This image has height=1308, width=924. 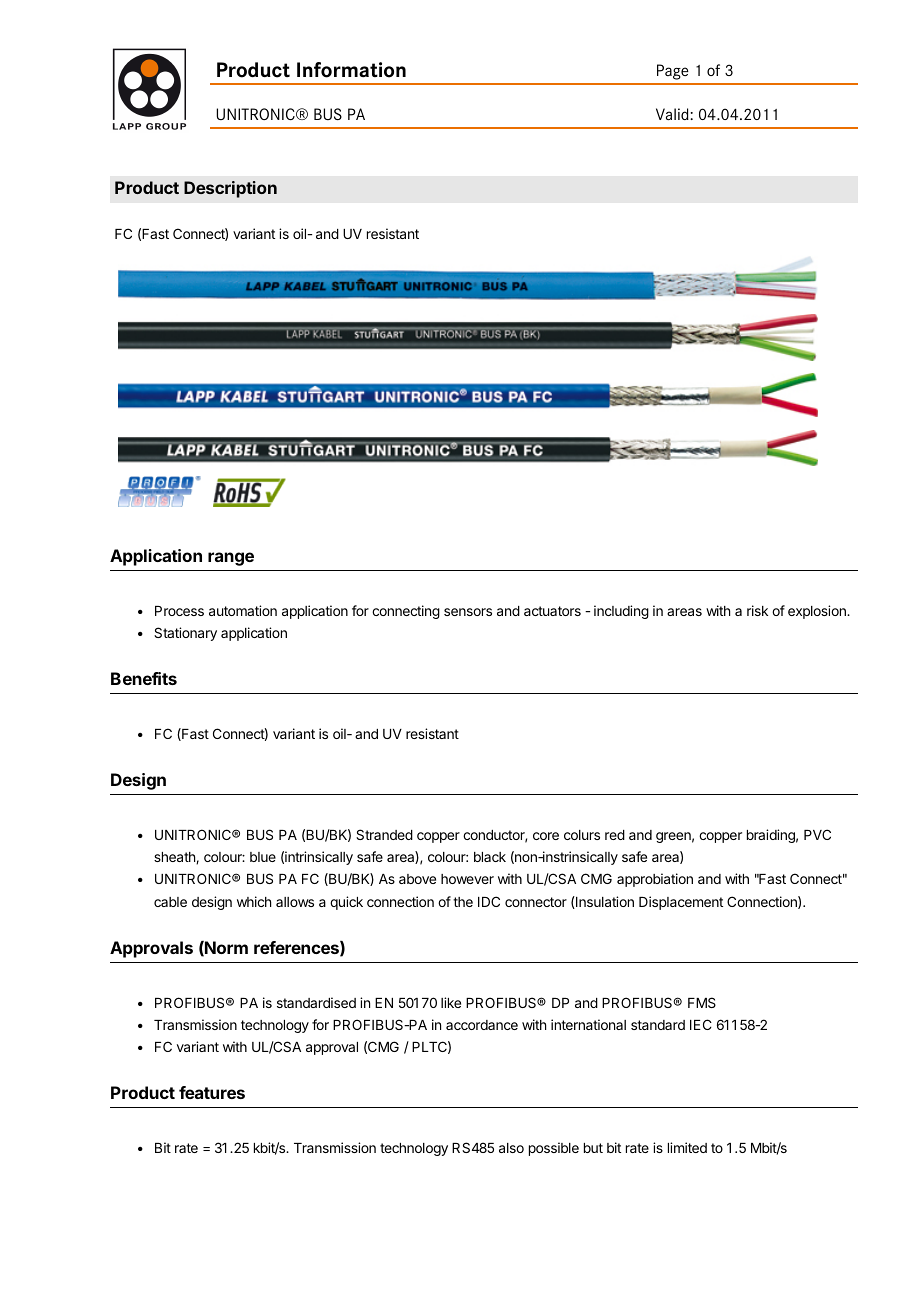 I want to click on Information, so click(x=351, y=70).
